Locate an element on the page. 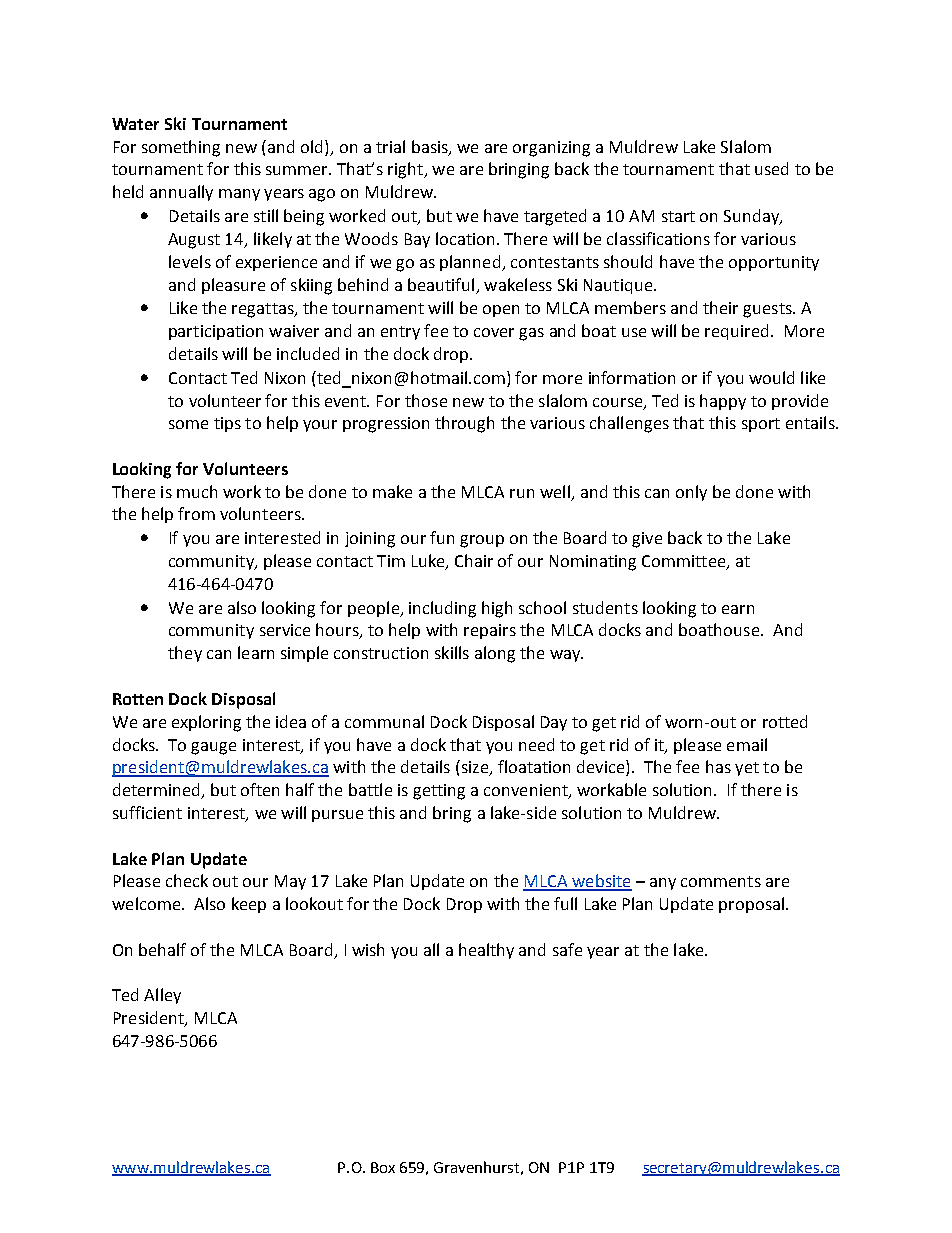 The width and height of the image is (952, 1233). used is located at coordinates (771, 168).
